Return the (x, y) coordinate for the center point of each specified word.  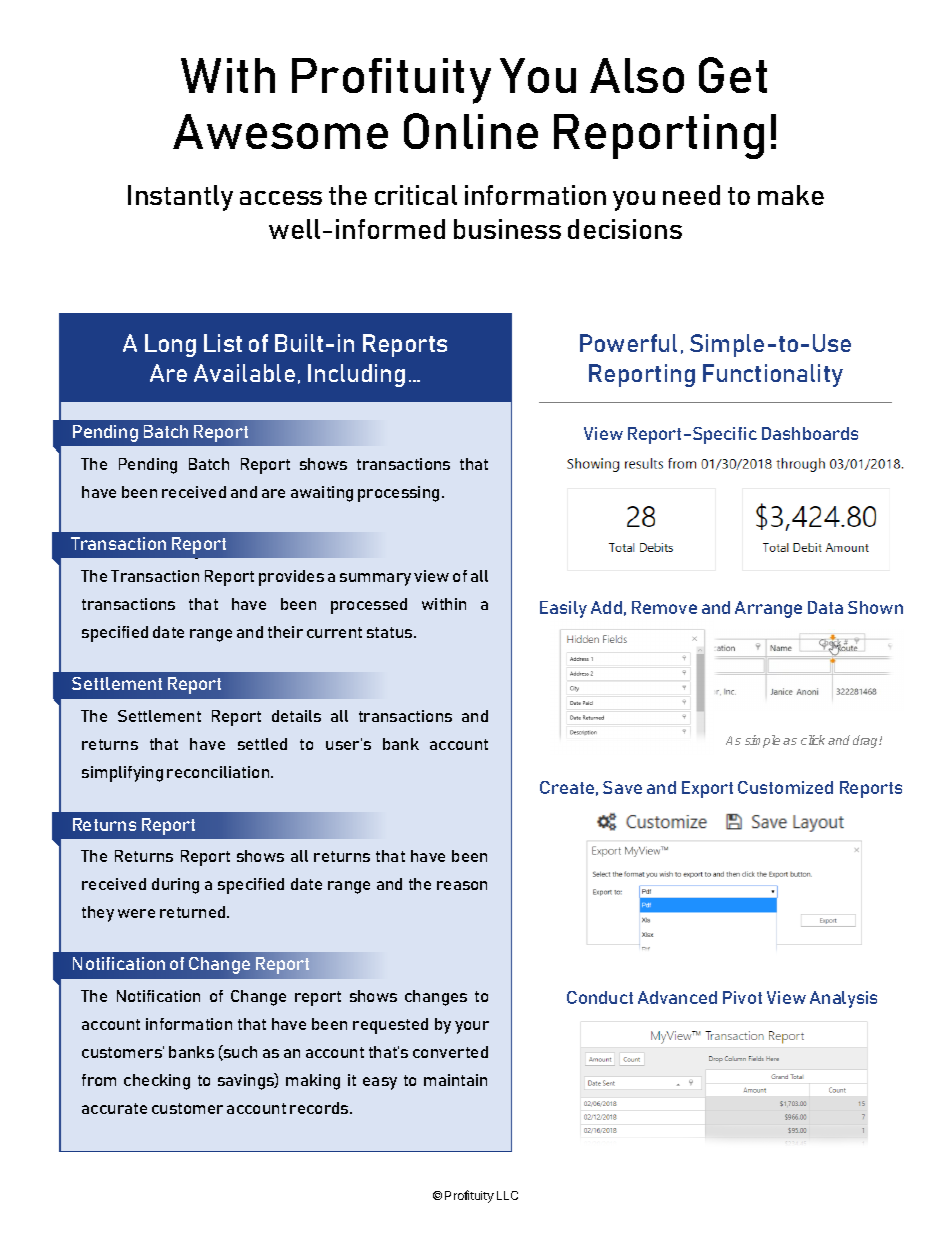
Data (825, 607)
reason (462, 885)
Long (170, 345)
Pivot (742, 997)
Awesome (280, 131)
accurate (114, 1108)
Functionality (773, 375)
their (285, 632)
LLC (507, 1195)
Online (471, 131)
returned (194, 912)
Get (733, 75)
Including (356, 375)
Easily (563, 609)
